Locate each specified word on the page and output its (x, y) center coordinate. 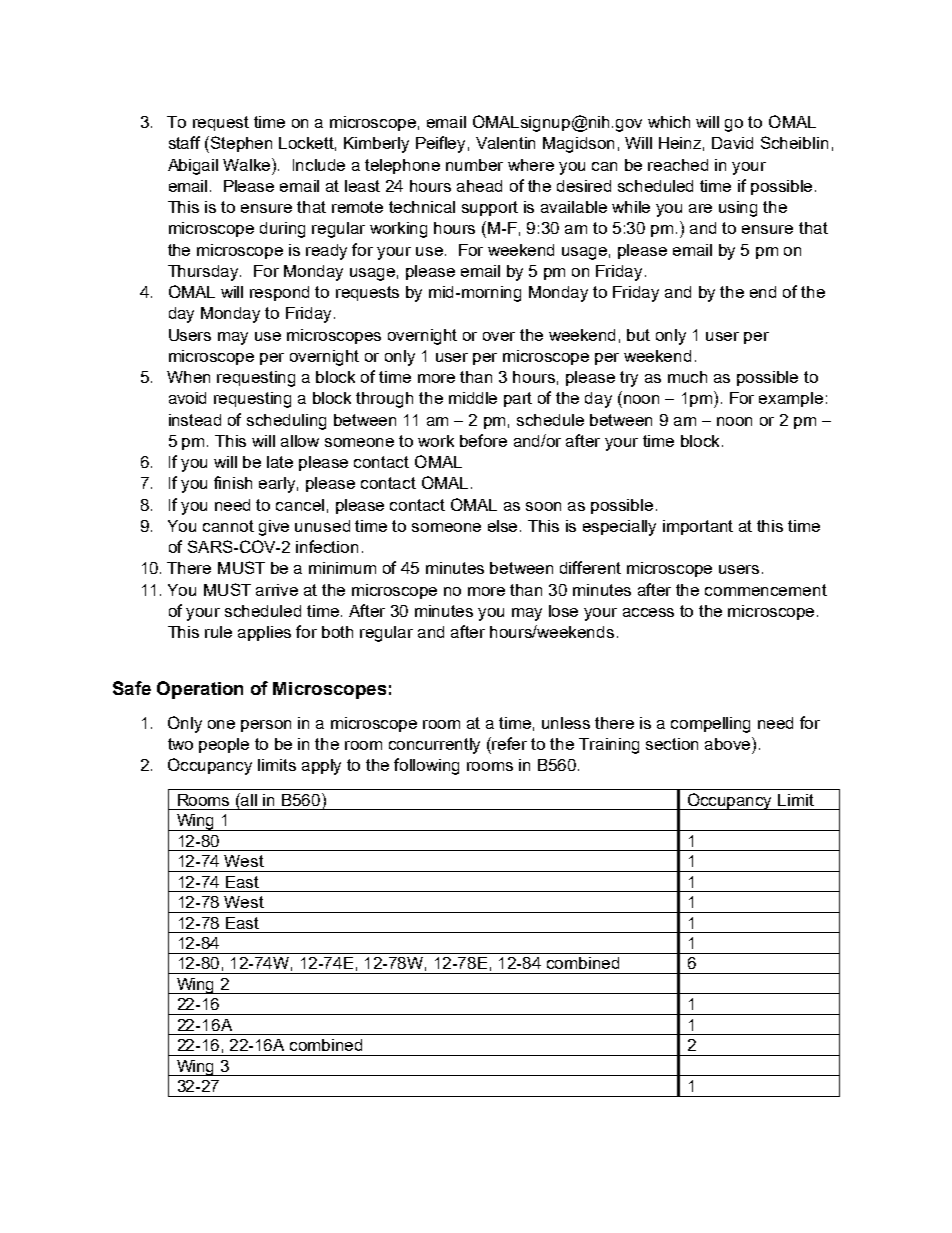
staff (184, 142)
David (732, 143)
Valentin (505, 143)
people (224, 745)
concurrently (434, 746)
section (672, 744)
